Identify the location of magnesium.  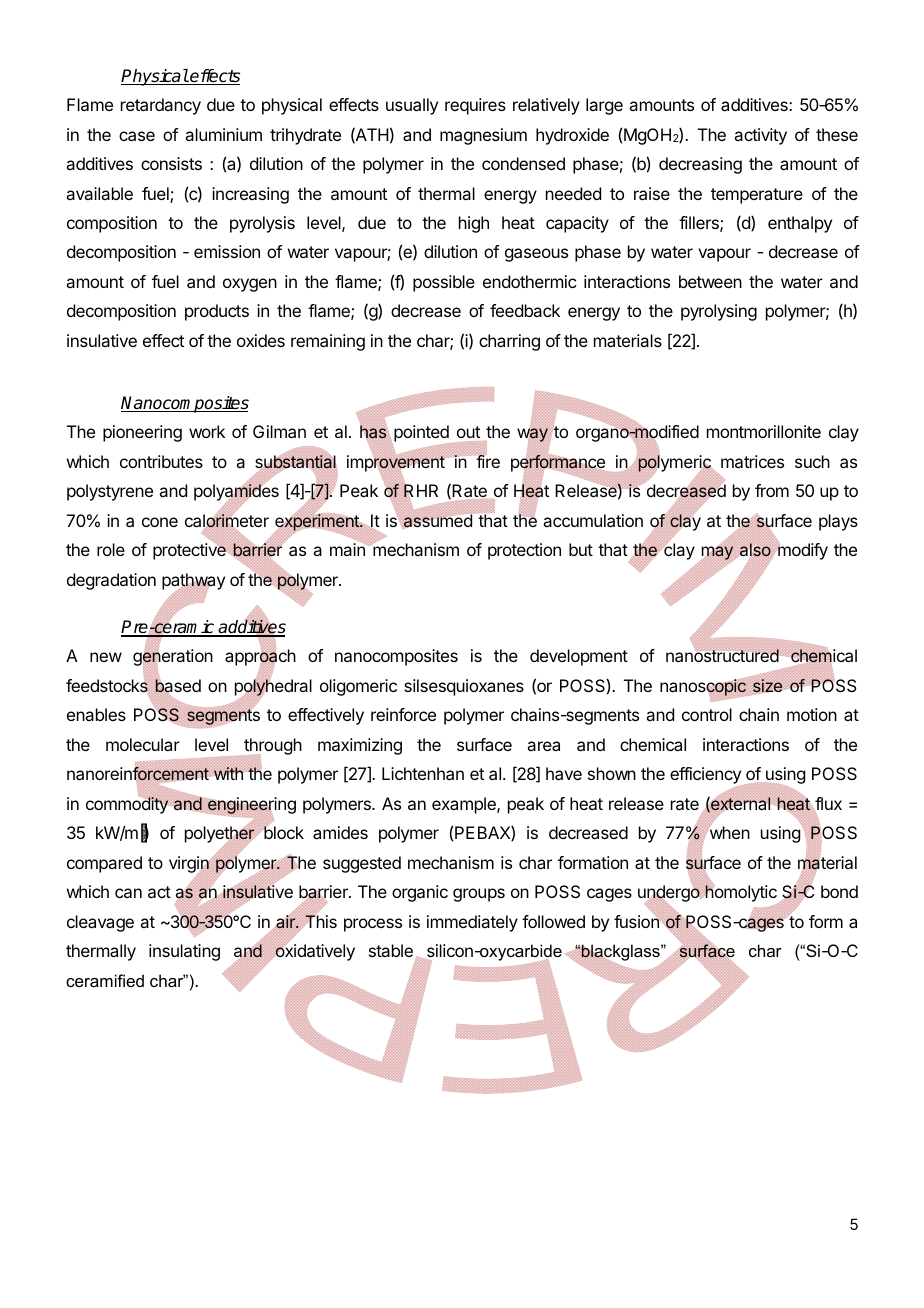
(483, 136).
